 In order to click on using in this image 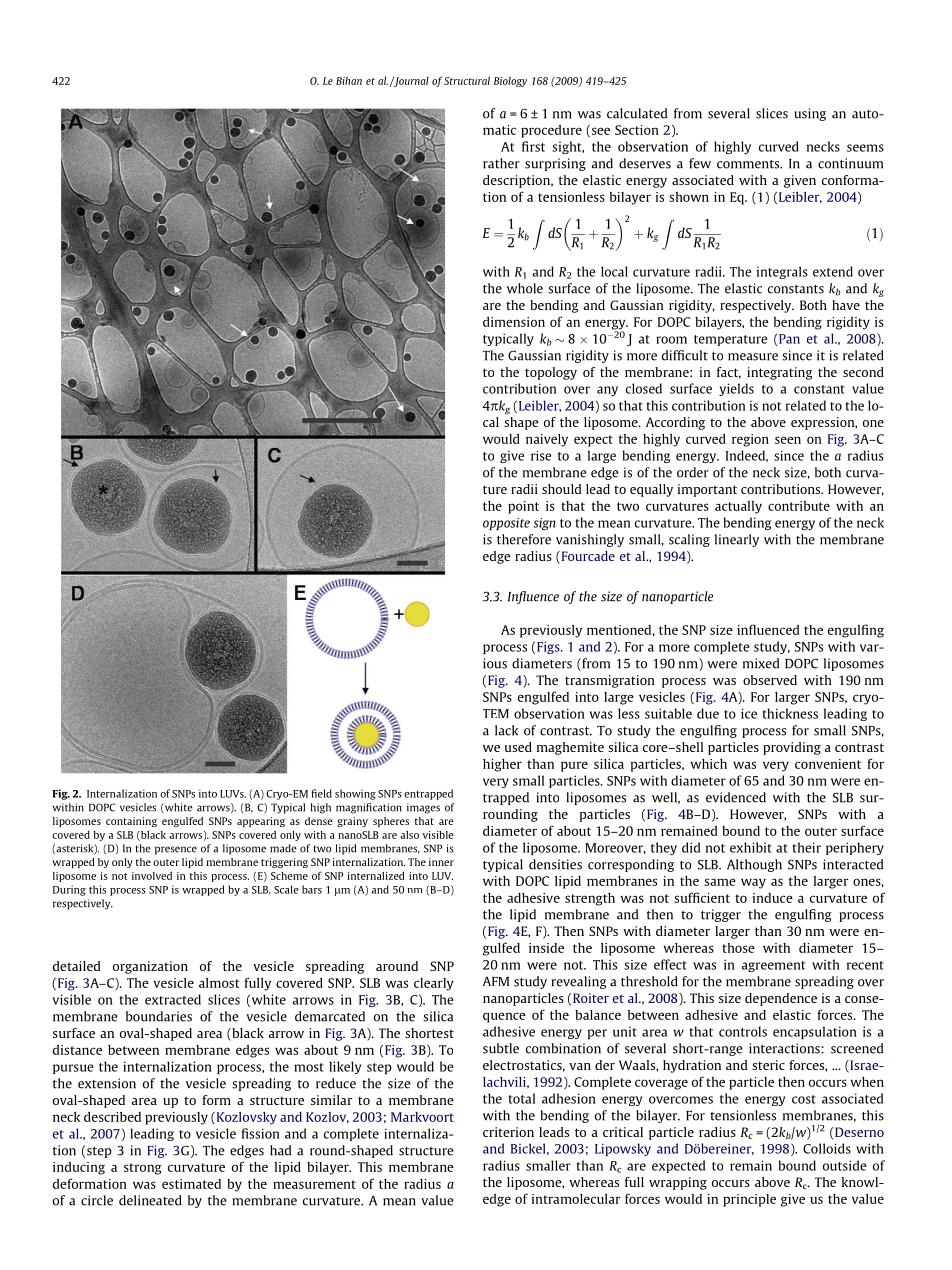, I will do `click(810, 114)`.
